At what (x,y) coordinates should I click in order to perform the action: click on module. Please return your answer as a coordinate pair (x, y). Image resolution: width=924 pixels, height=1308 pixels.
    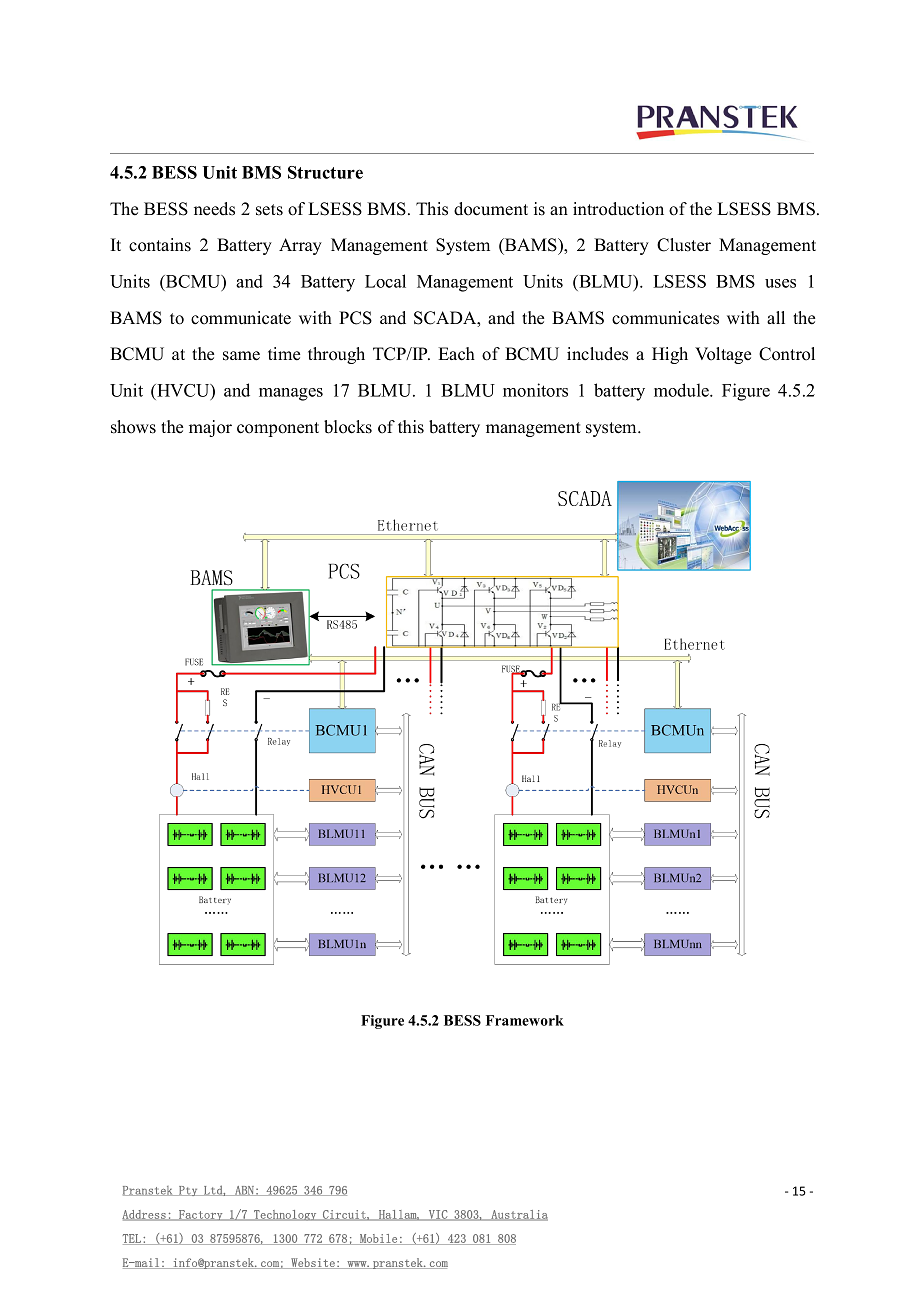
    Looking at the image, I should click on (682, 390).
